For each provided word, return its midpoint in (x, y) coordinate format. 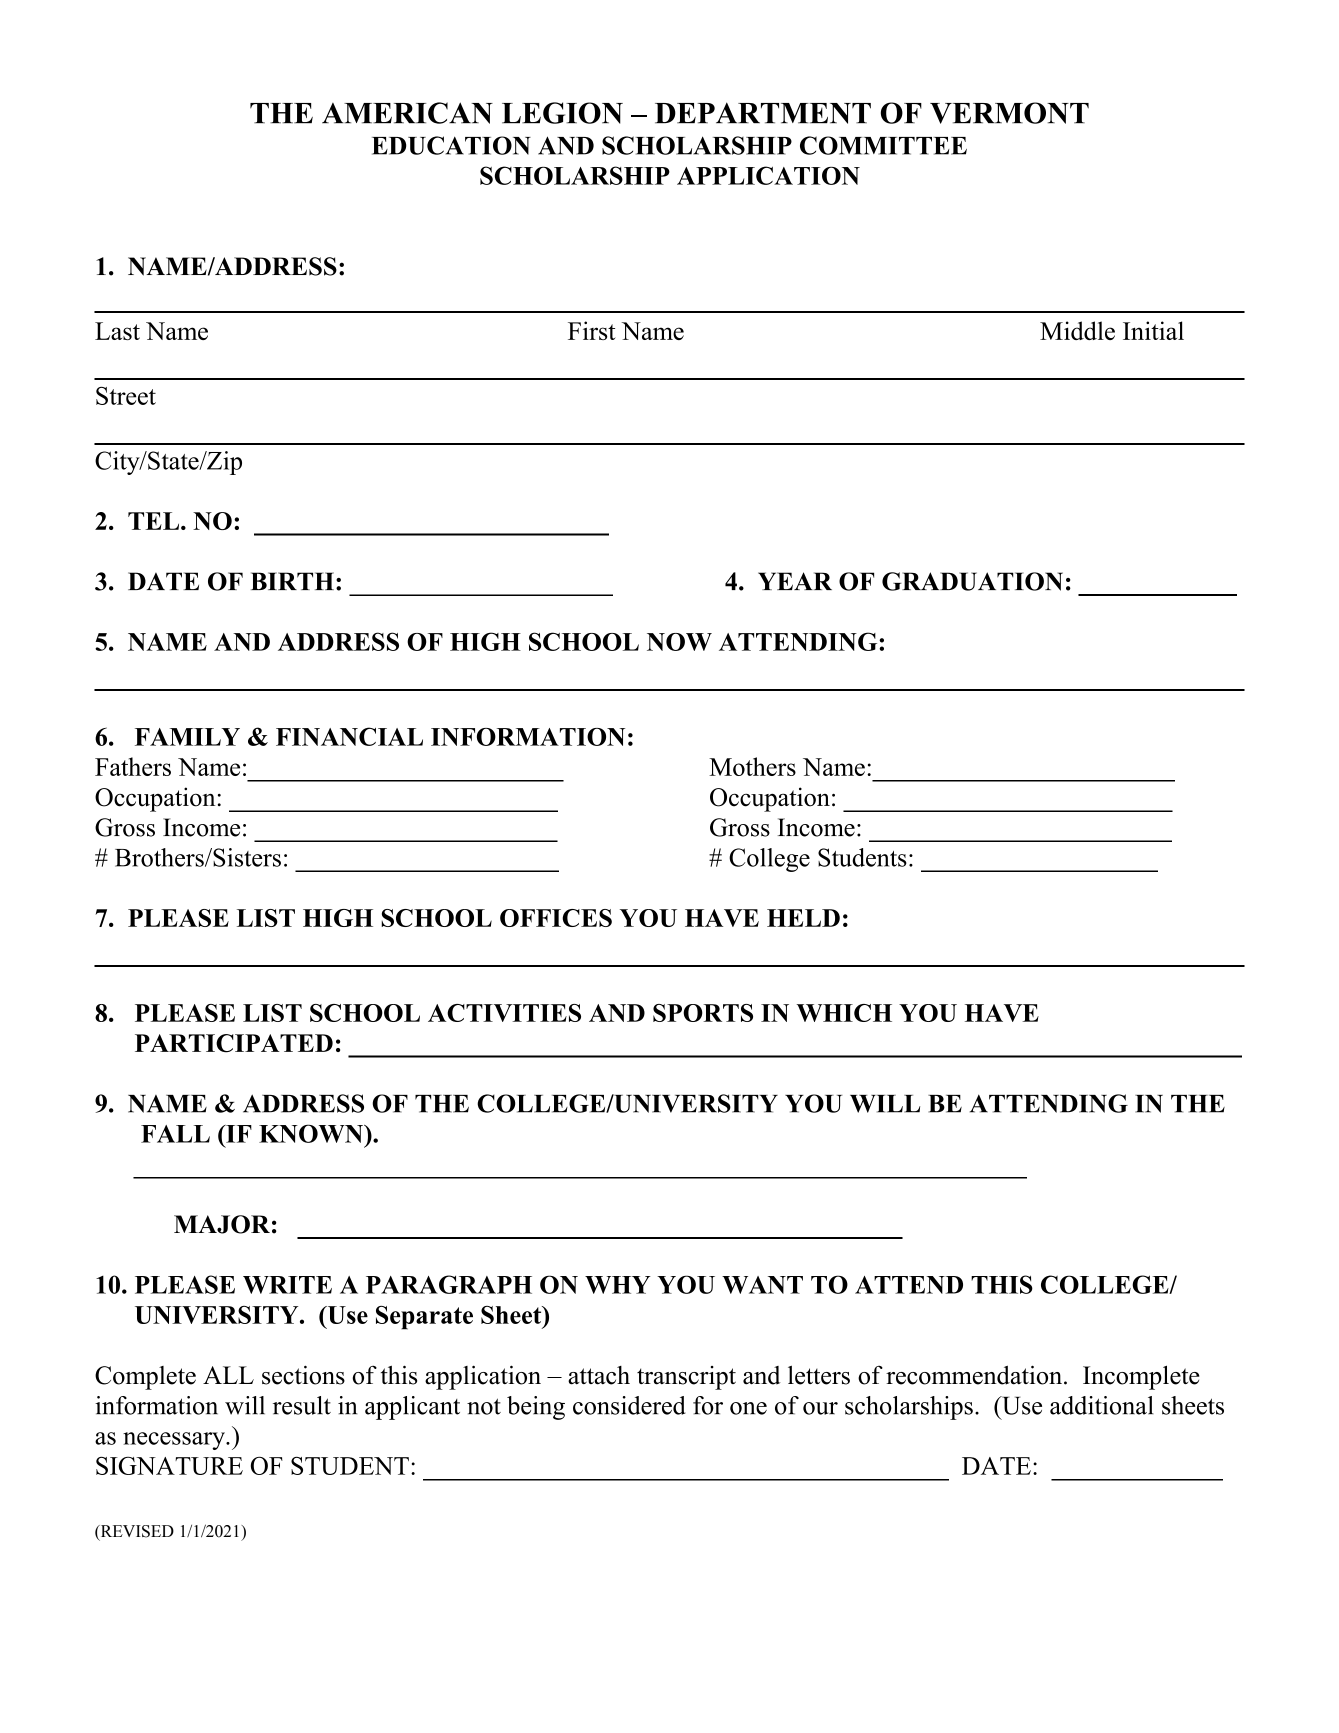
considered (629, 1405)
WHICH (844, 1013)
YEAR (795, 581)
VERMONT (1009, 113)
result (302, 1405)
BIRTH (292, 581)
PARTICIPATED (234, 1043)
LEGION (562, 113)
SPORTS (703, 1013)
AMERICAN (407, 113)
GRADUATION (972, 581)
